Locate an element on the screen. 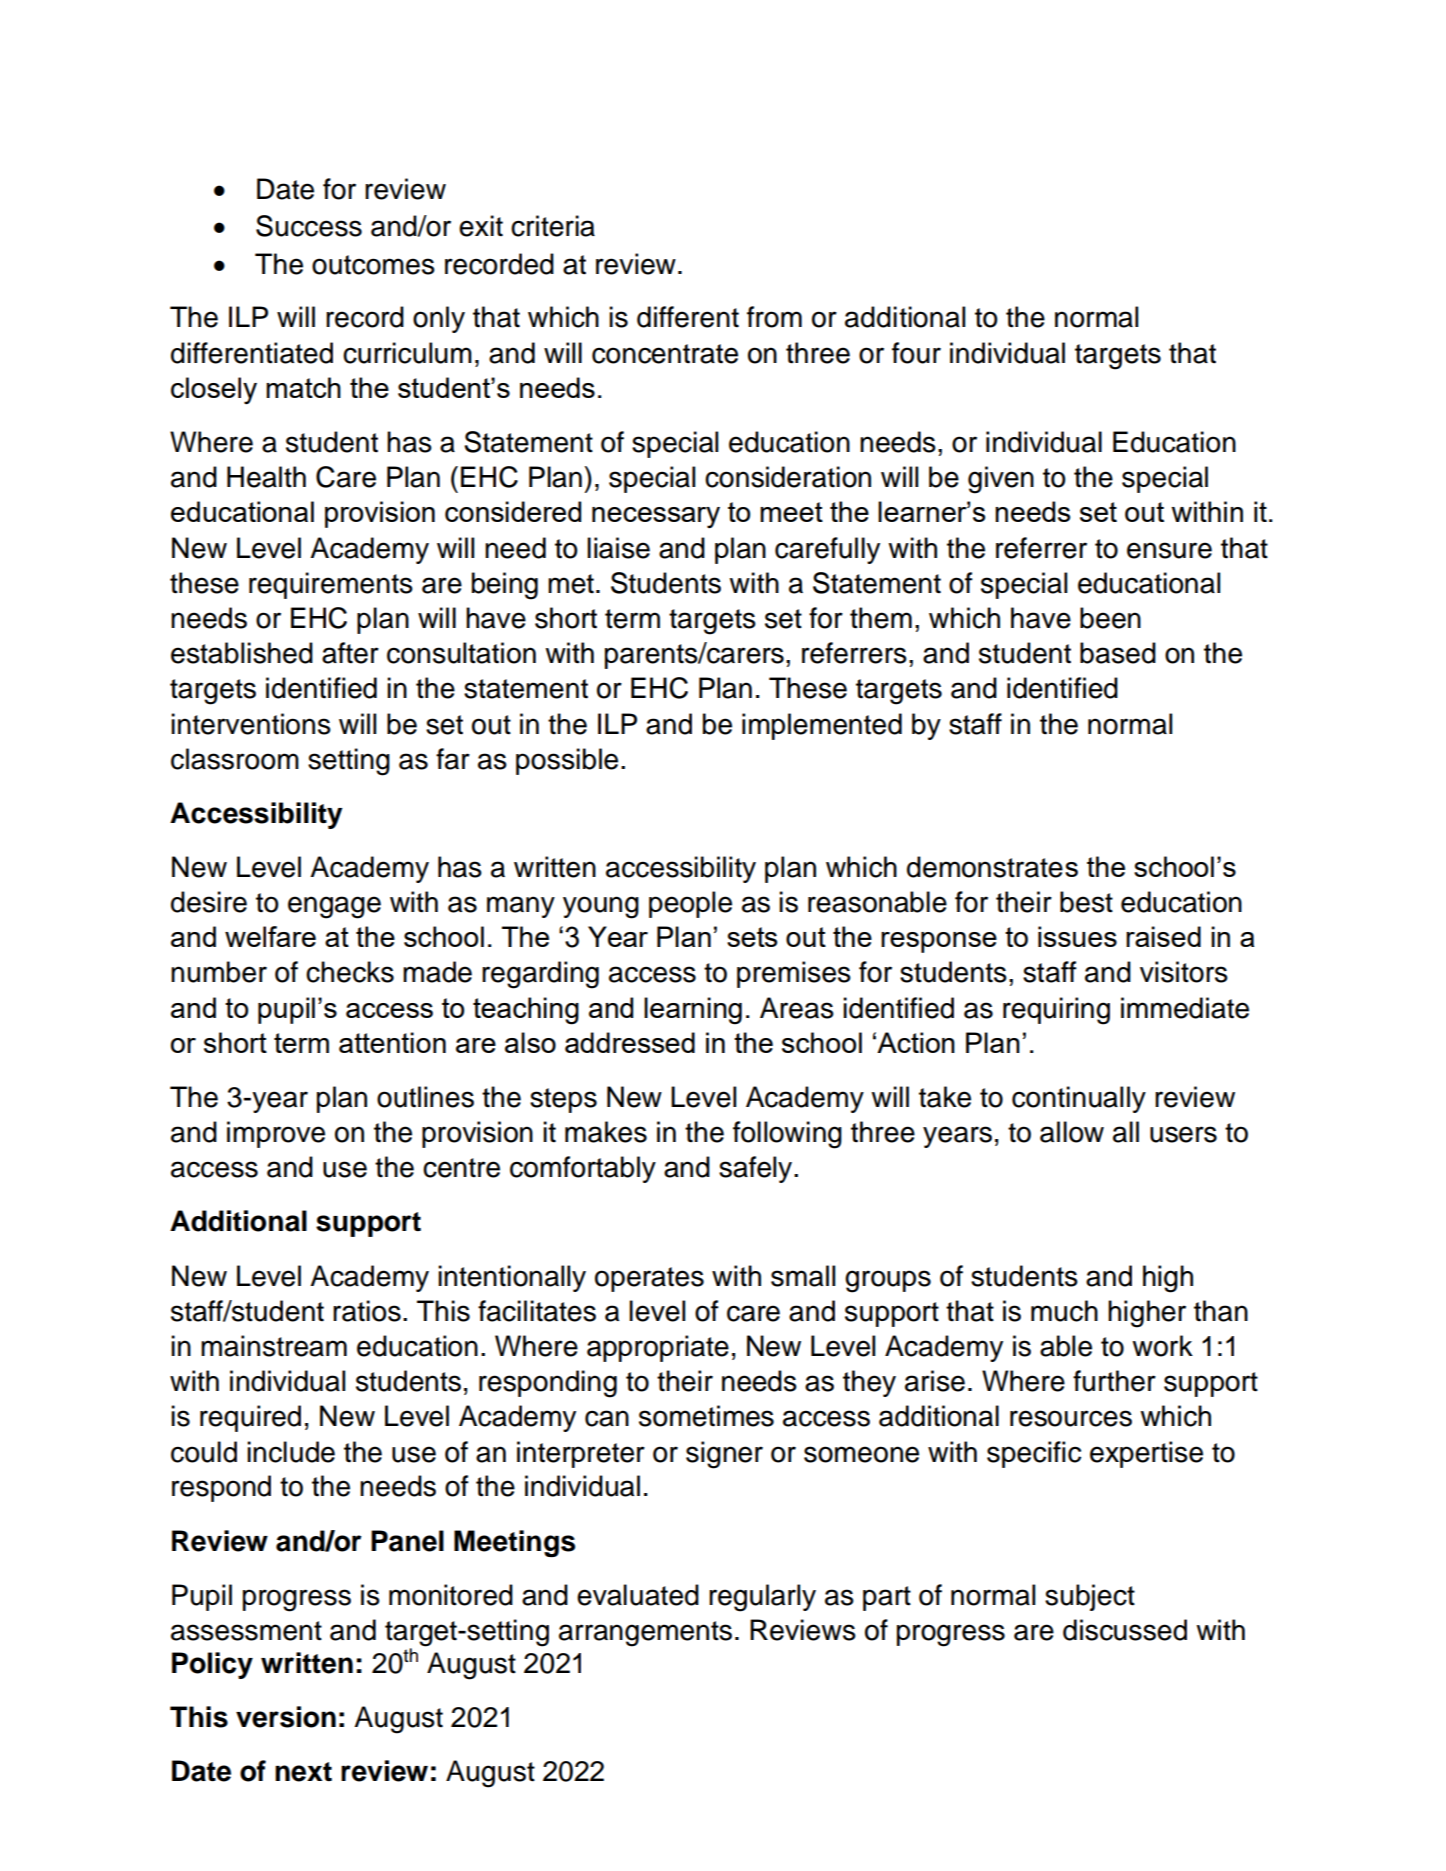 The image size is (1446, 1871). discussed is located at coordinates (1125, 1630).
